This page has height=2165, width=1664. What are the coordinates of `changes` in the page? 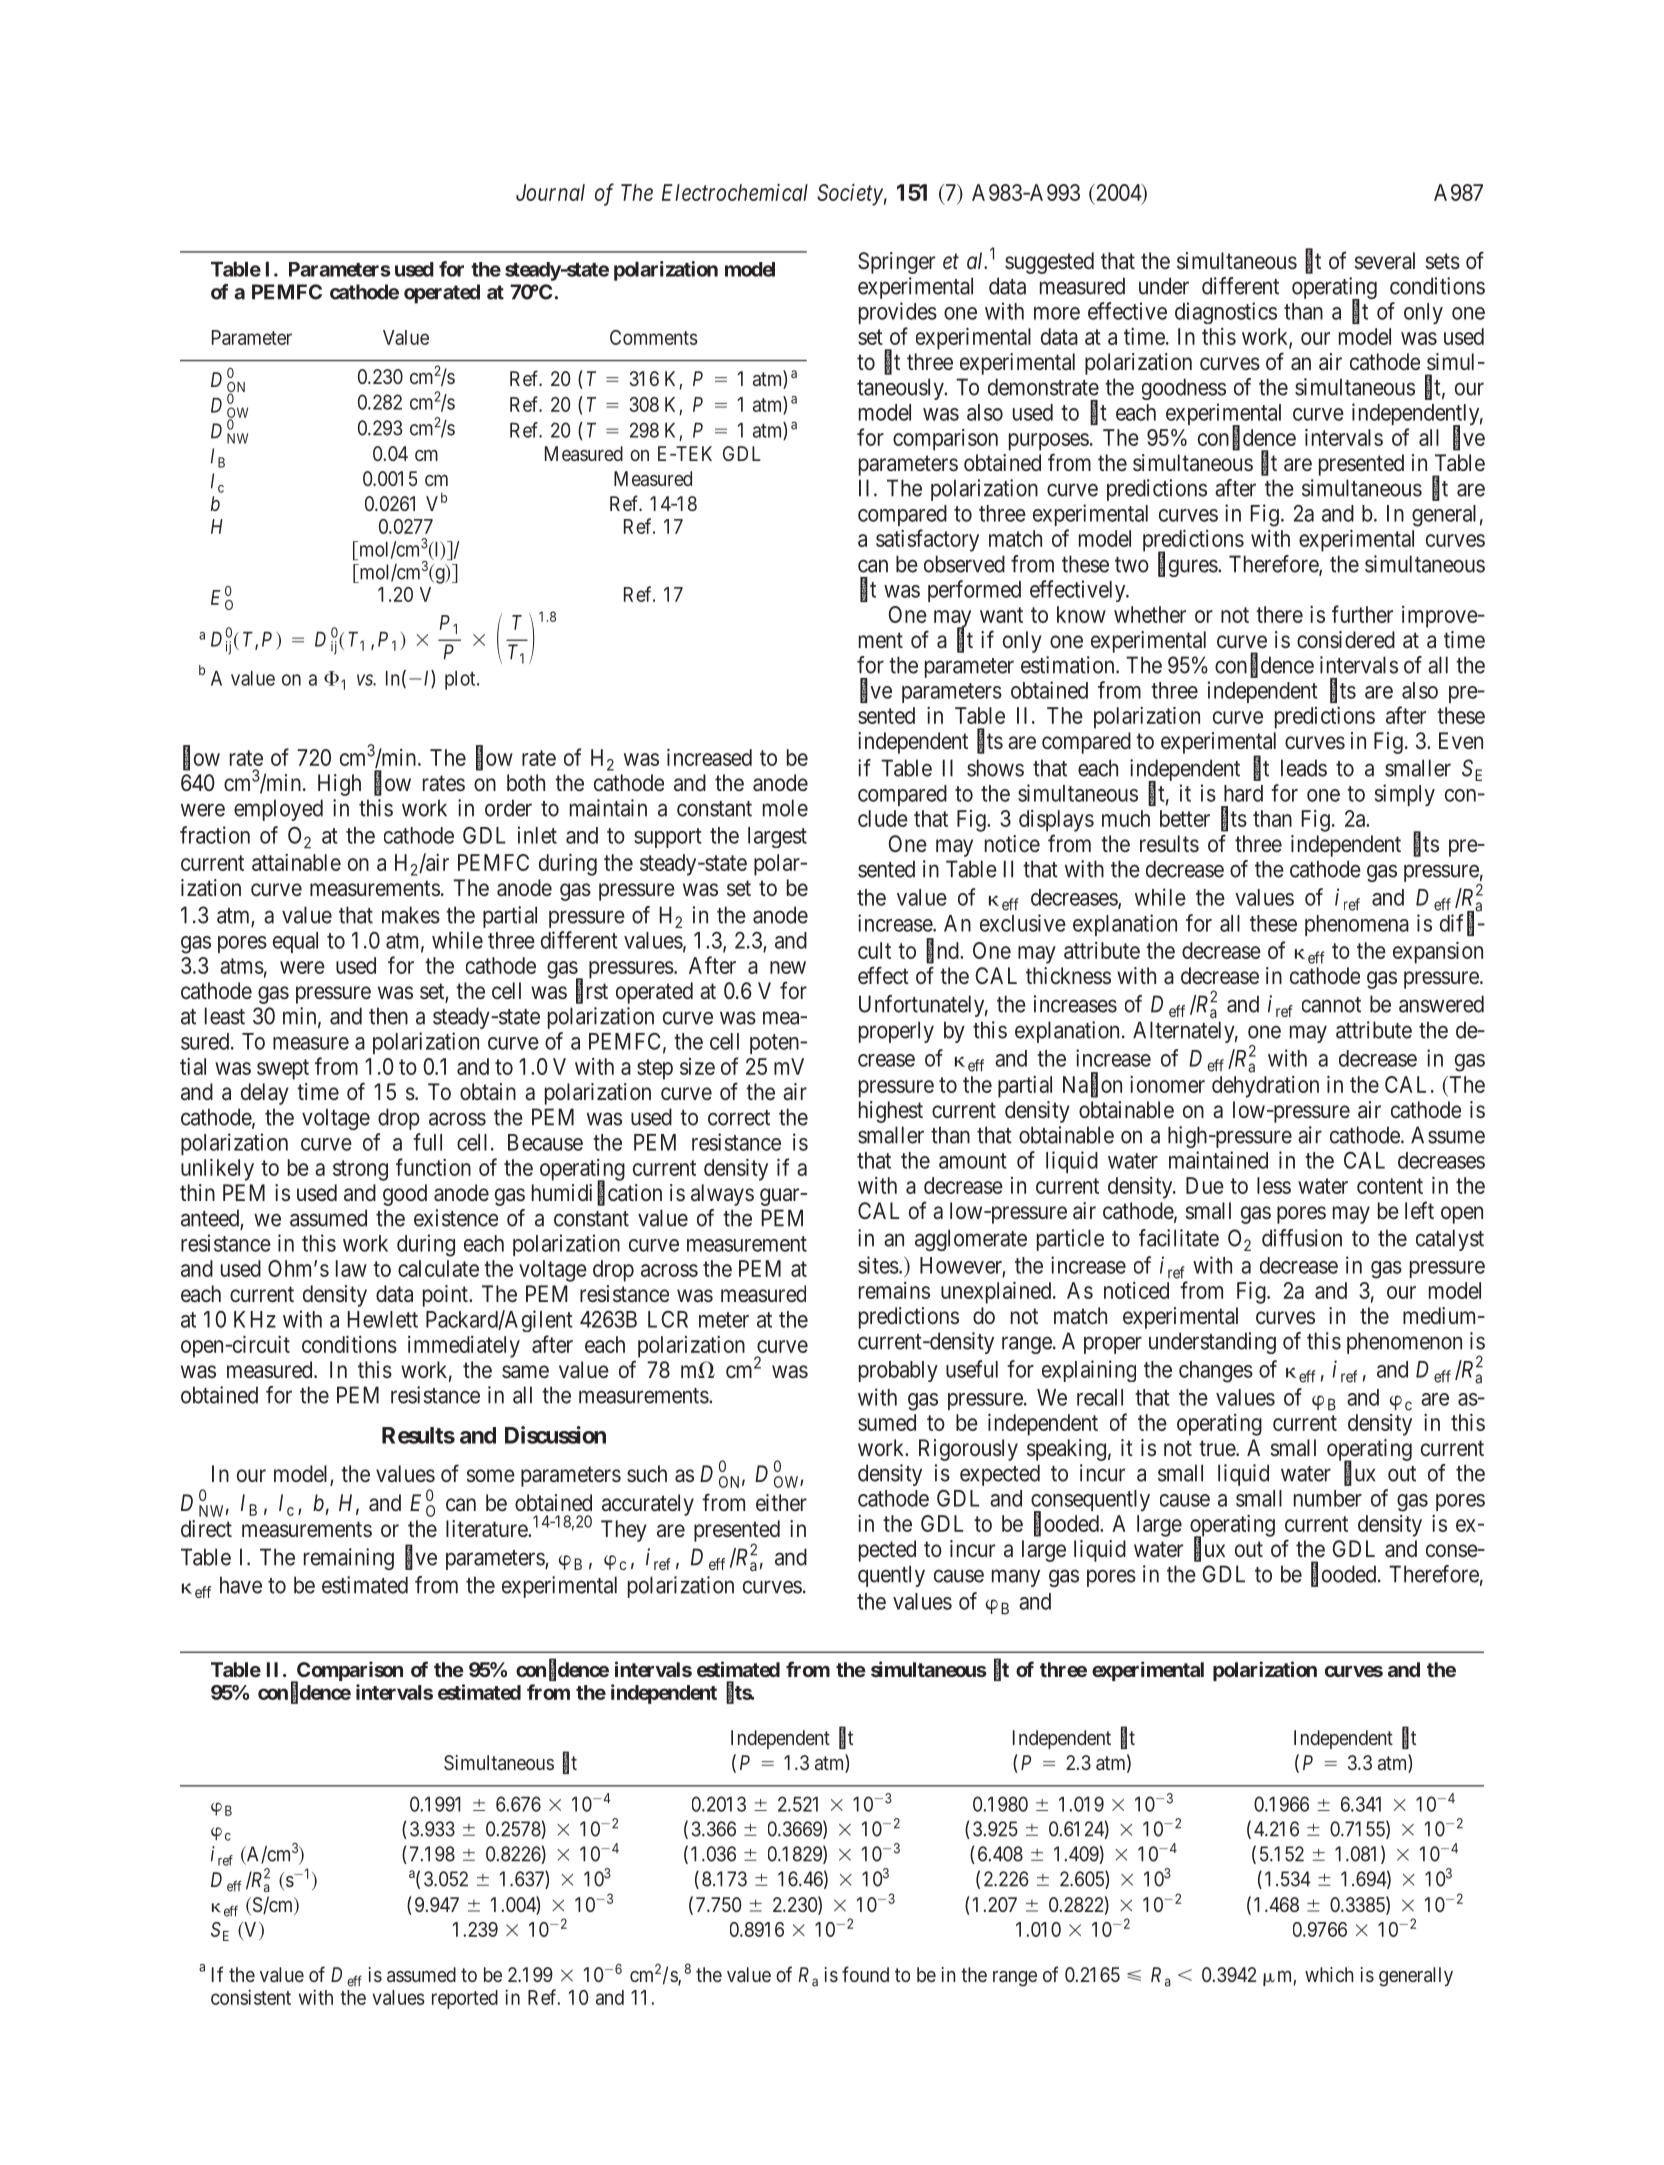 It's located at (1216, 1372).
